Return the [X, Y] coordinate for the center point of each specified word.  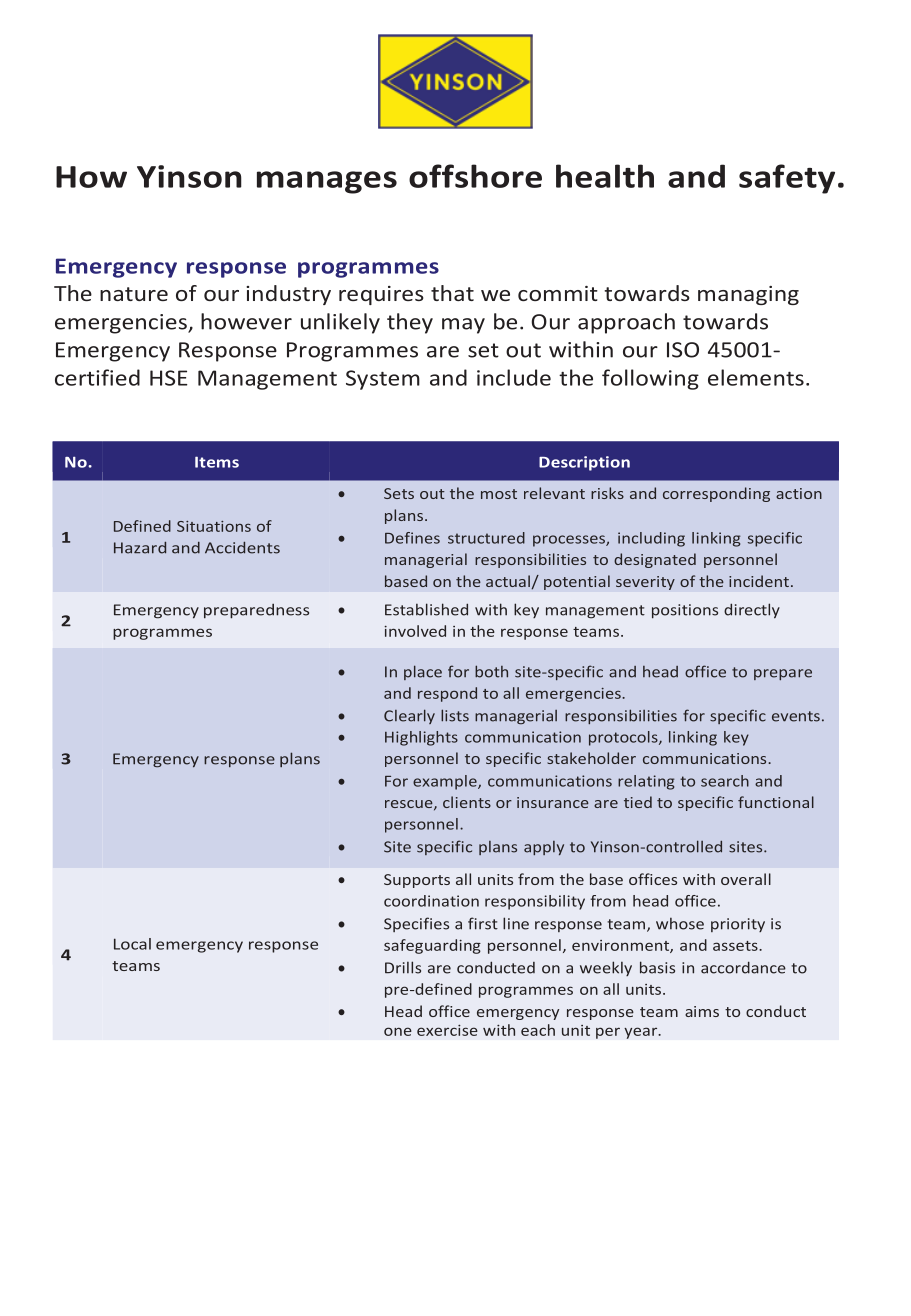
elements [756, 377]
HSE [168, 378]
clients [467, 802]
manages [327, 182]
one [398, 1031]
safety [787, 179]
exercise [447, 1030]
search [725, 781]
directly [752, 611]
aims [702, 1011]
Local [132, 944]
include [514, 377]
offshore [475, 176]
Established [426, 609]
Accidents [242, 548]
